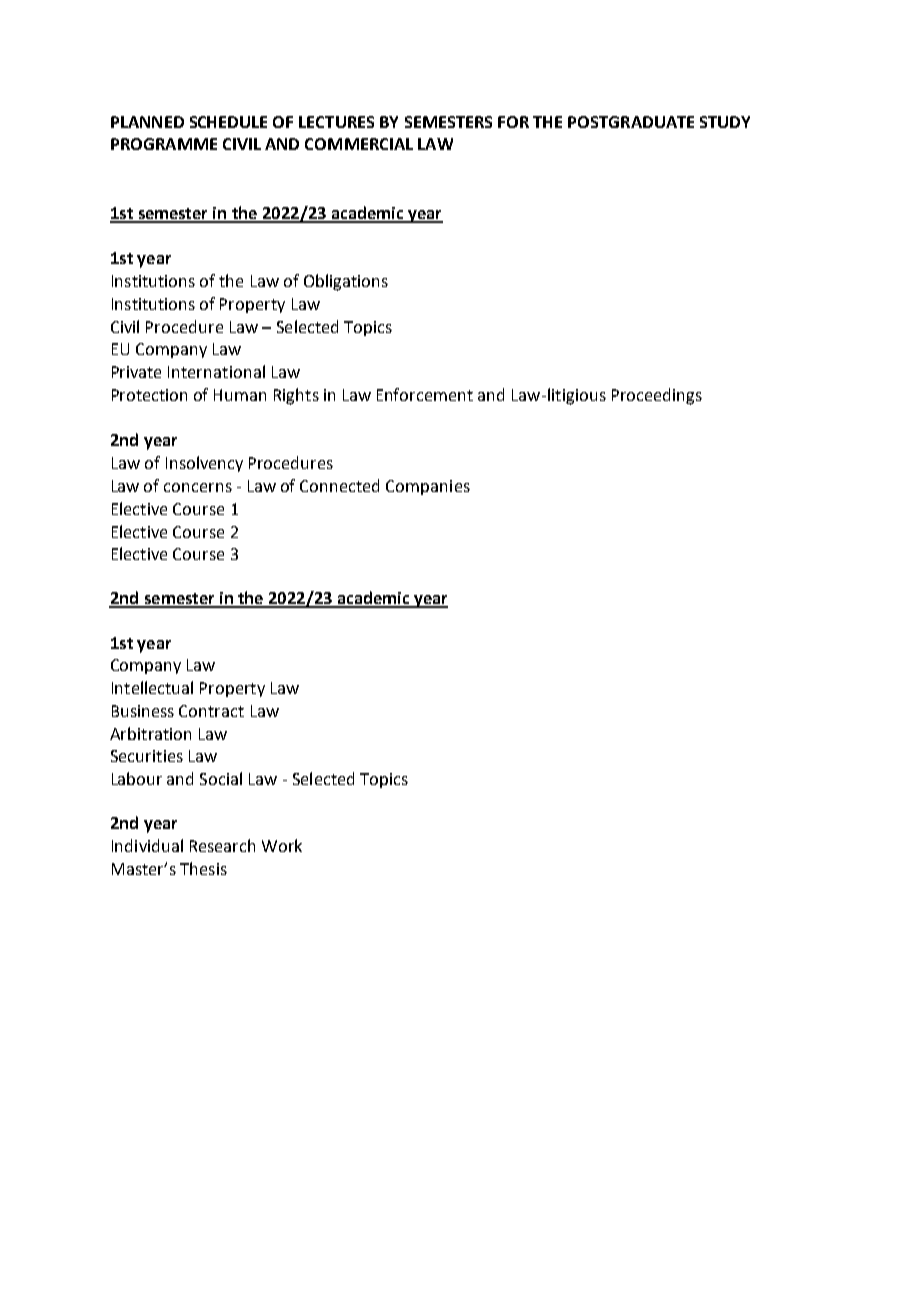 The width and height of the page is (924, 1308). What do you see at coordinates (657, 396) in the page?
I see `Proceedings` at bounding box center [657, 396].
